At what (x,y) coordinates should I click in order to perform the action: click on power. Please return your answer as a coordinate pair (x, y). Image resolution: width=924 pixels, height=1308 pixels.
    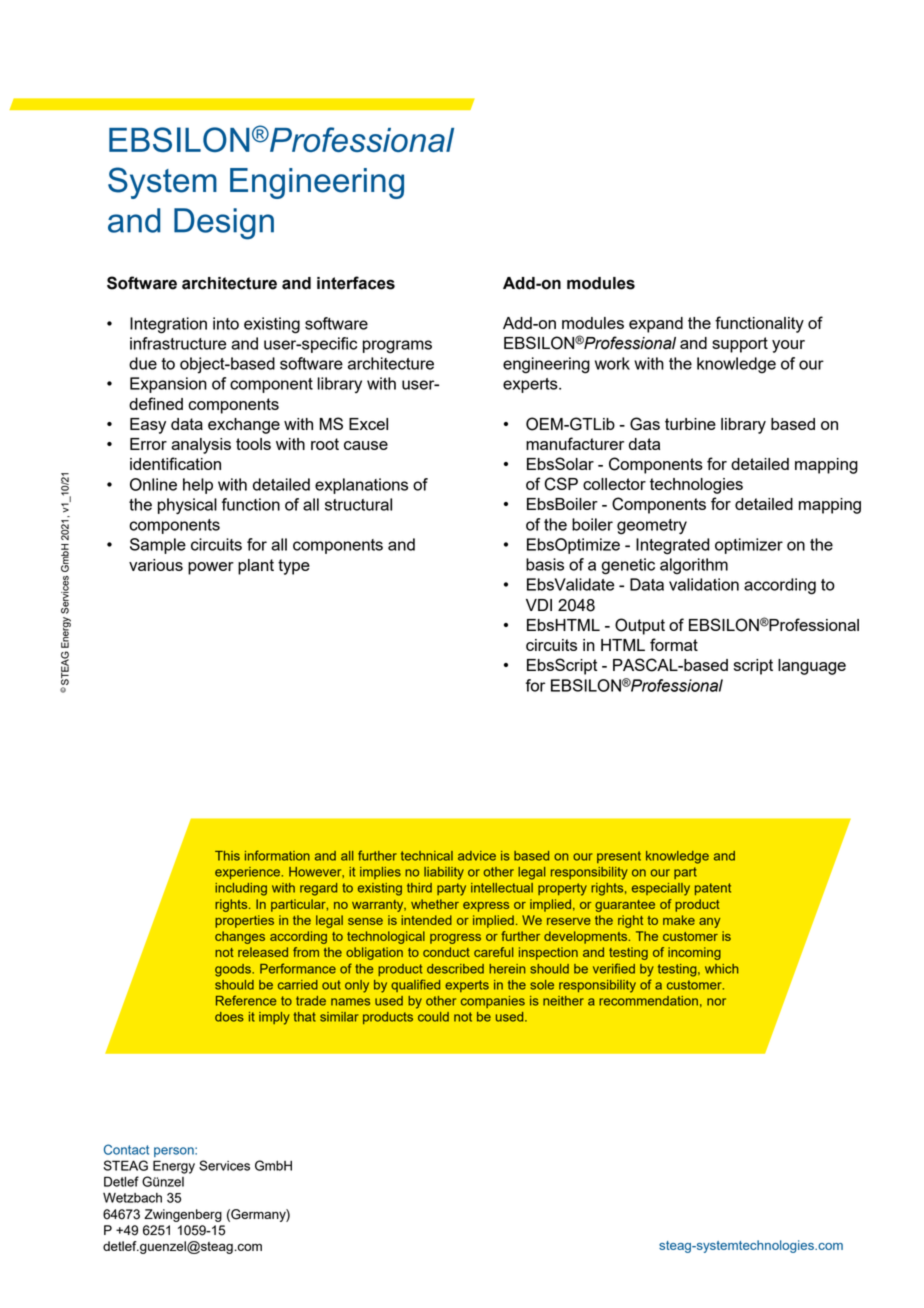
    Looking at the image, I should click on (211, 568).
